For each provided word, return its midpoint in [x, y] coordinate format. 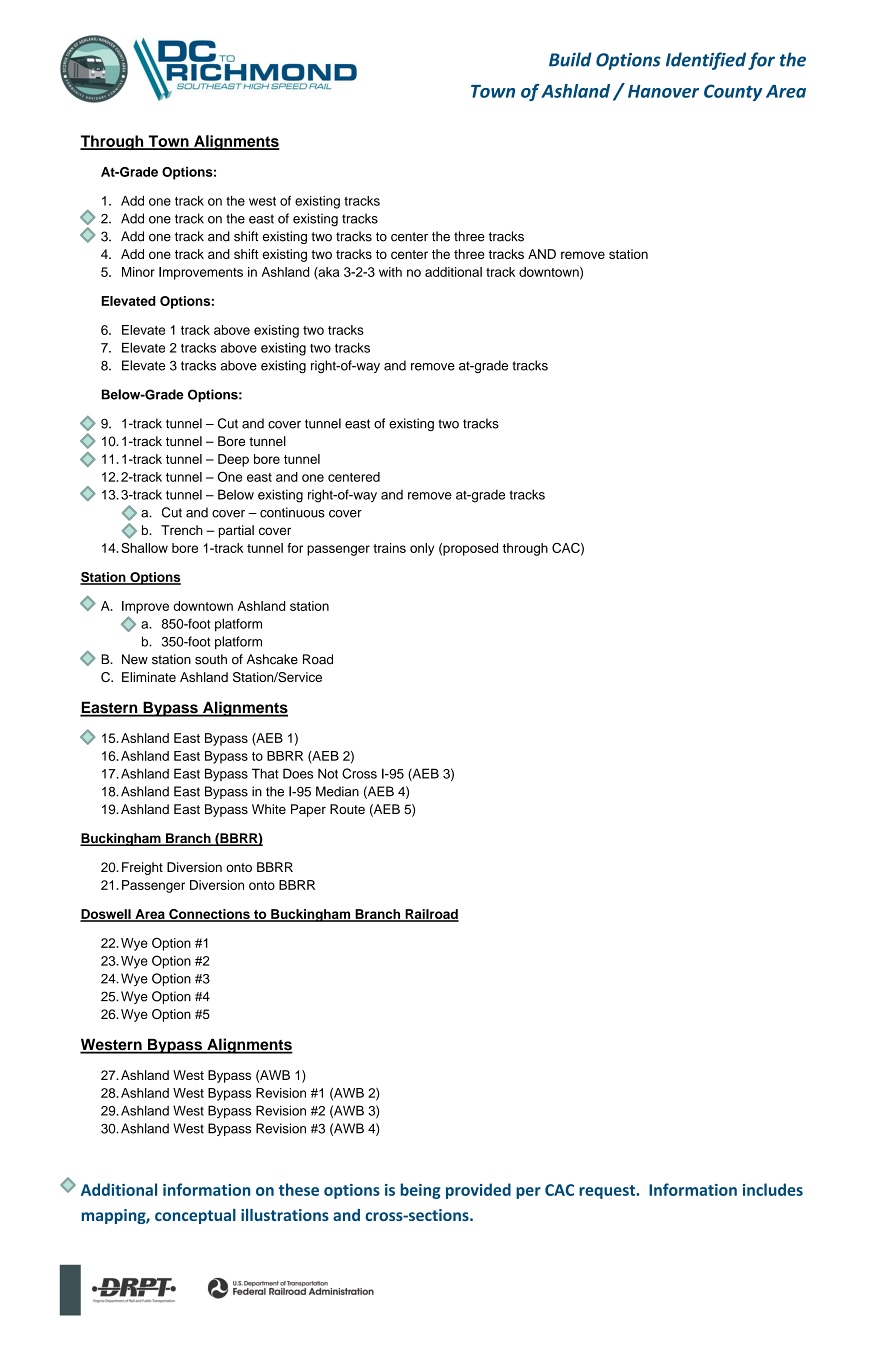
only [422, 549]
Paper [308, 810]
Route [347, 809]
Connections [209, 915]
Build [570, 59]
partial [236, 531]
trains [389, 548]
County [733, 92]
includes [773, 1189]
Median [337, 791]
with [390, 272]
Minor [138, 272]
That [265, 773]
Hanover [663, 91]
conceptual [195, 1216]
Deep [233, 460]
